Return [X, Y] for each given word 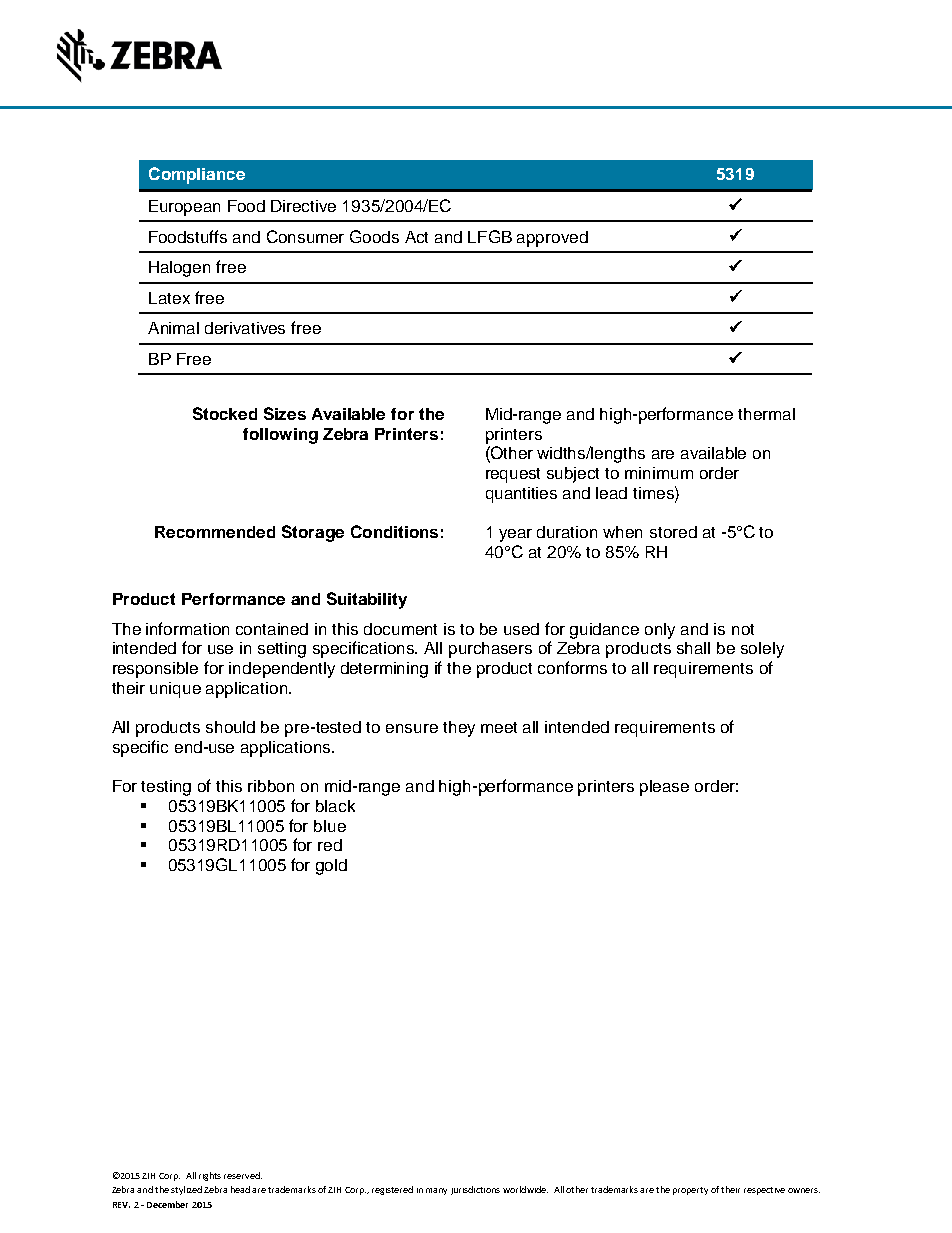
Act [416, 237]
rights [210, 1176]
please [664, 788]
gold [331, 867]
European [184, 208]
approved [552, 239]
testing [166, 788]
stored [673, 532]
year [515, 535]
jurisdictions [475, 1190]
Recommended [215, 532]
